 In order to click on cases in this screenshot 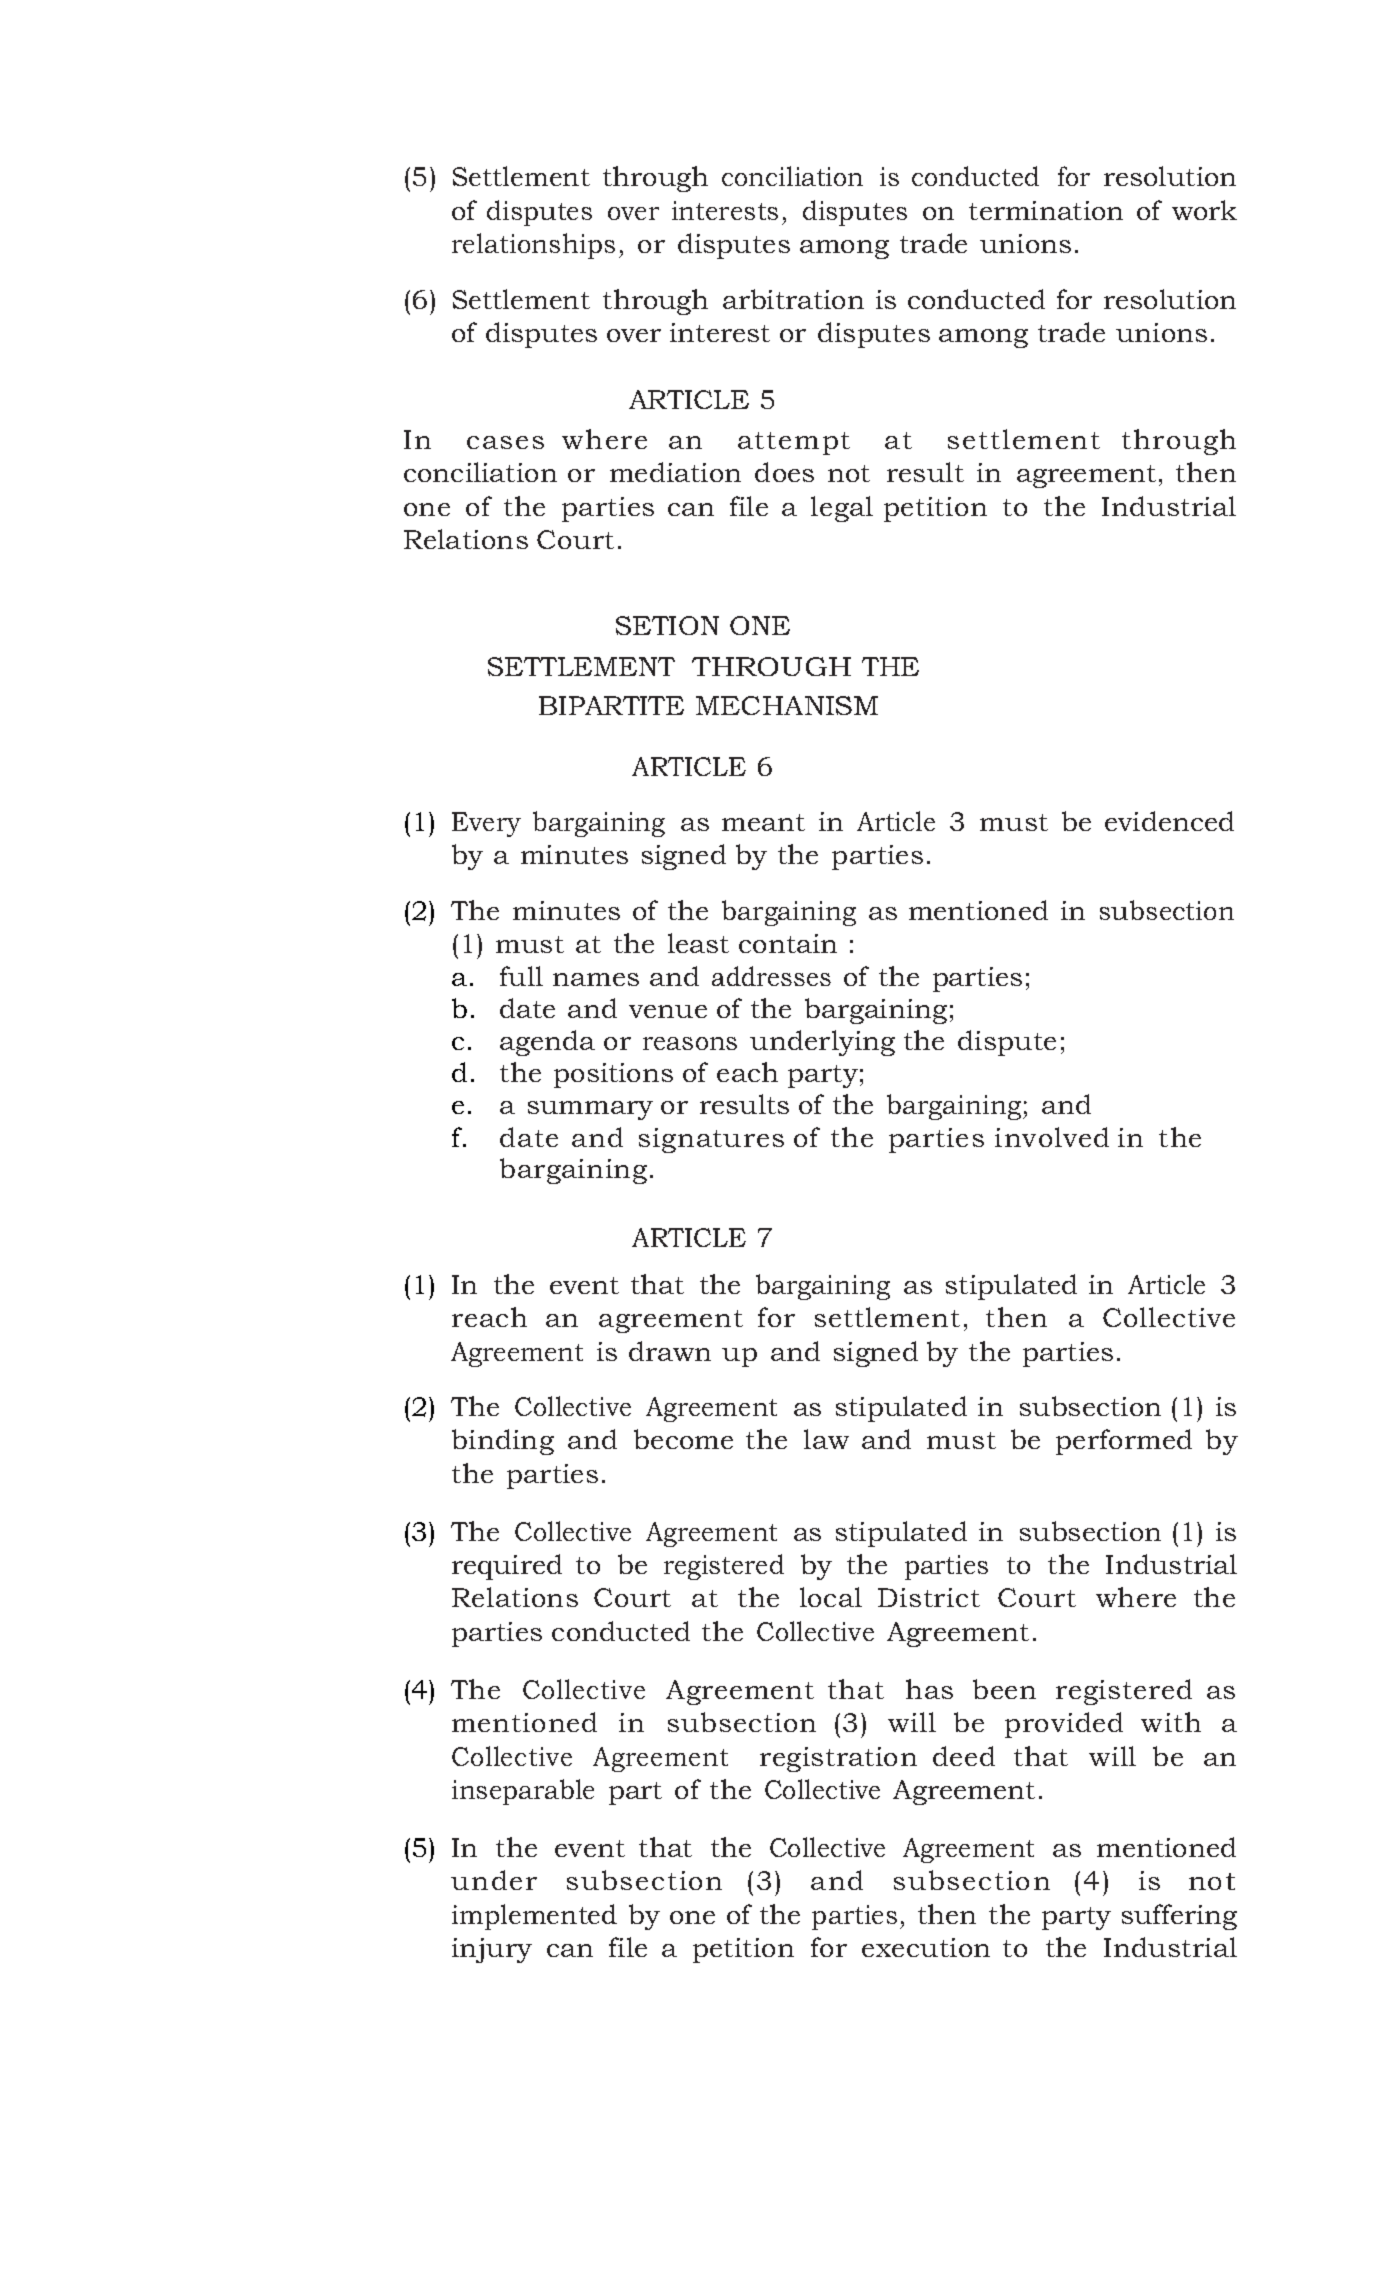, I will do `click(505, 442)`.
